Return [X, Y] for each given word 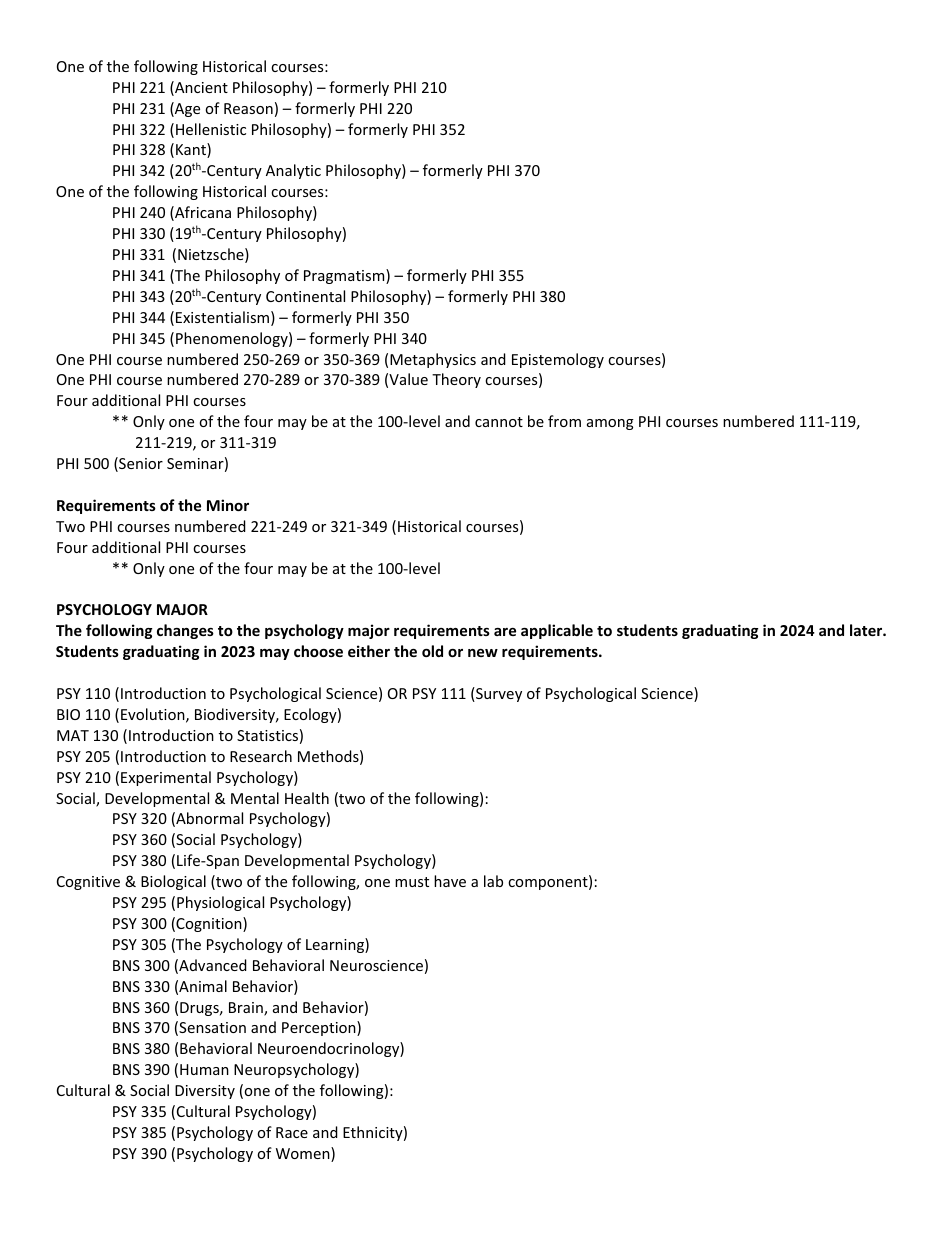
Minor [228, 505]
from [564, 421]
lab [493, 881]
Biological [173, 882]
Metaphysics [433, 360]
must [412, 882]
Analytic [293, 171]
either [369, 651]
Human [204, 1069]
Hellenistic [211, 129]
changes [185, 631]
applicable [557, 631]
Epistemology [558, 360]
